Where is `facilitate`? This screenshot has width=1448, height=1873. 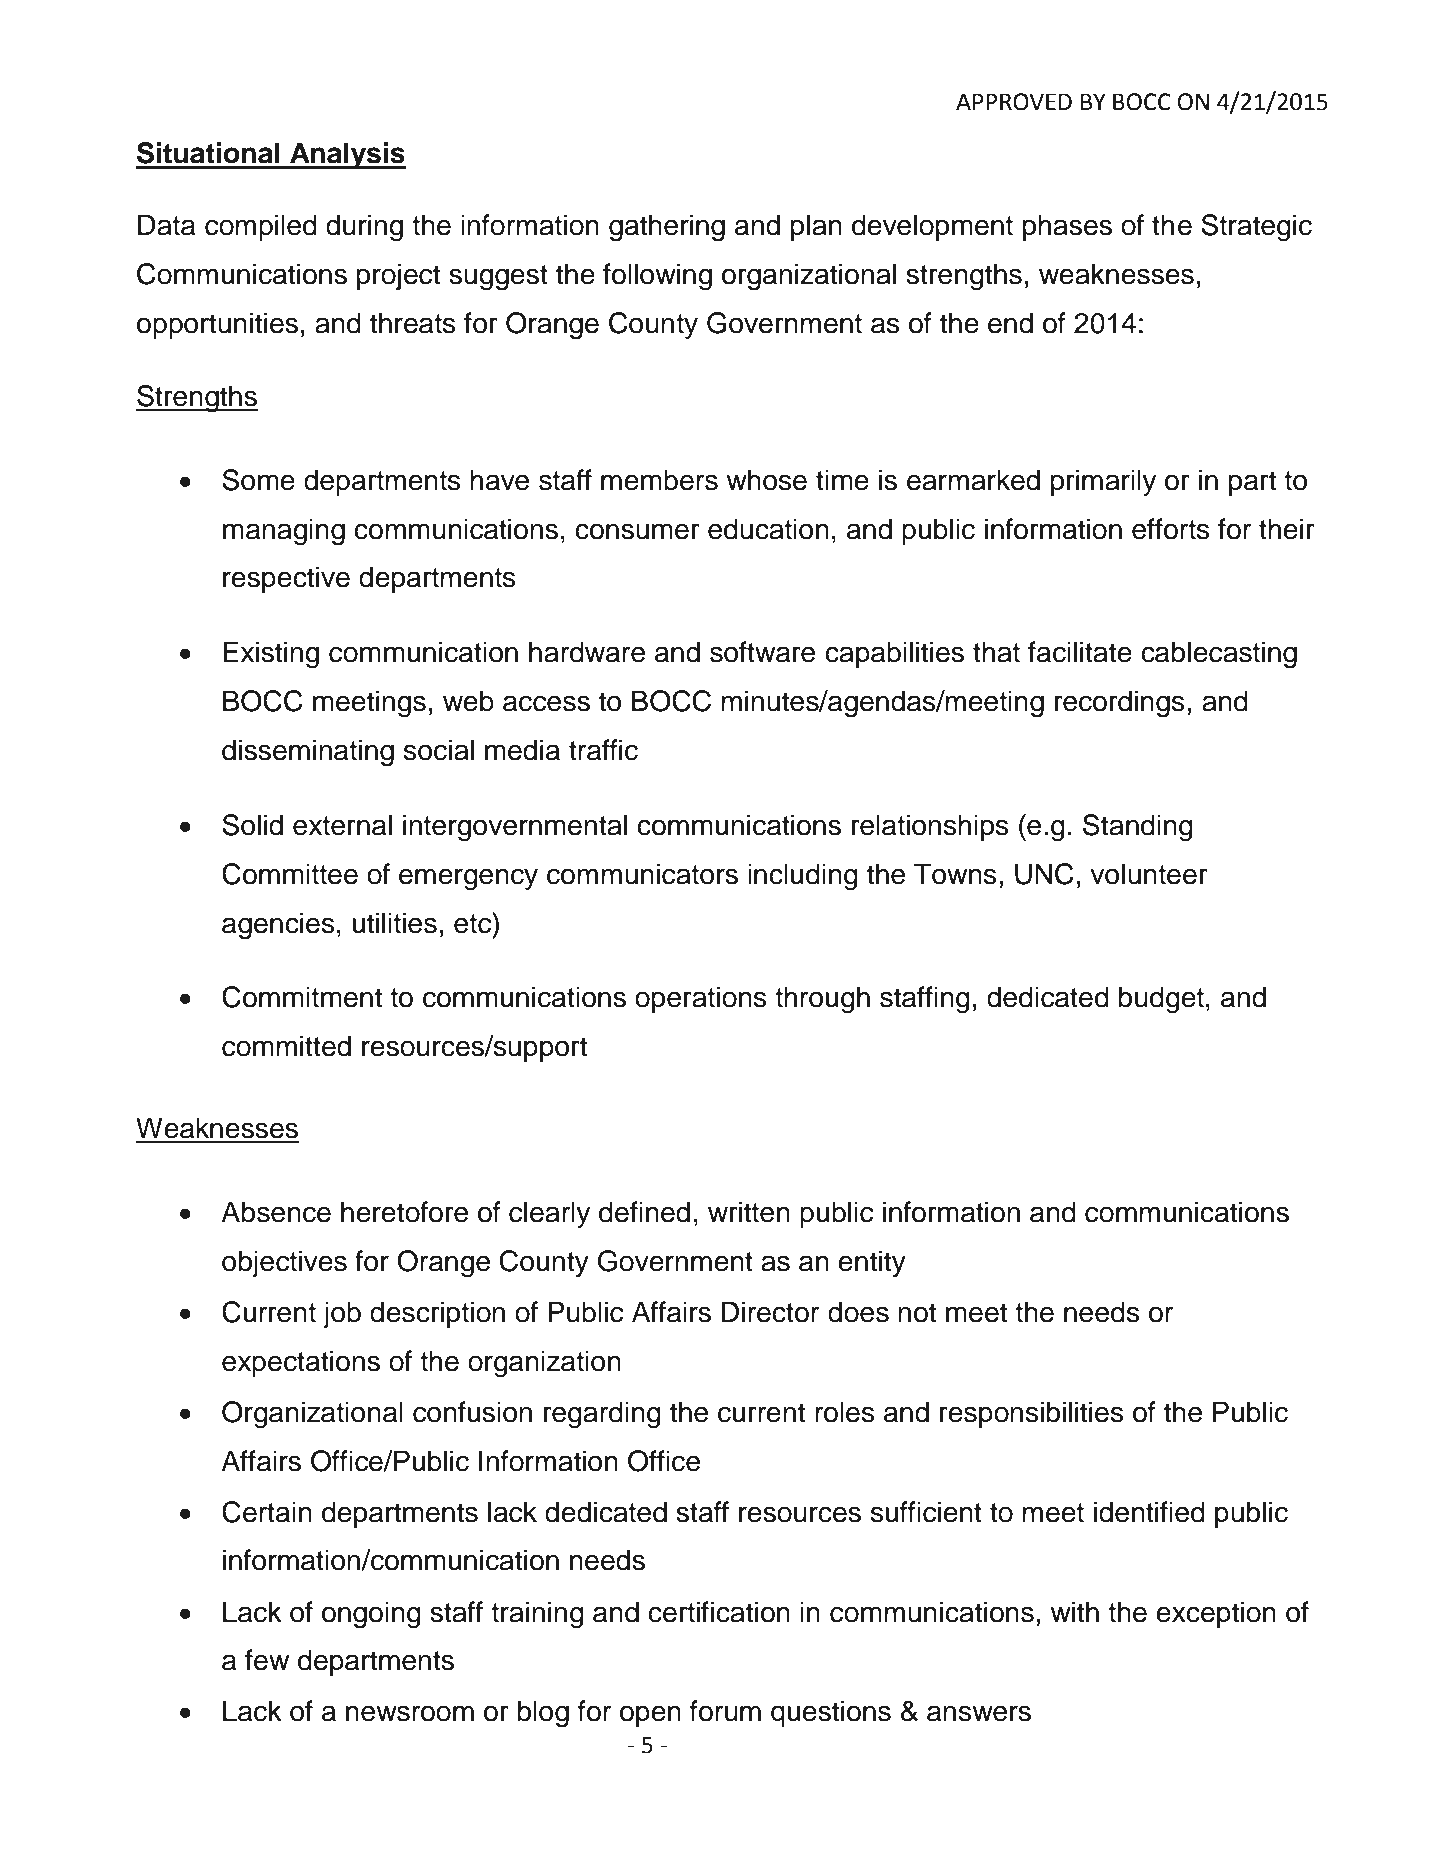 facilitate is located at coordinates (1080, 652).
